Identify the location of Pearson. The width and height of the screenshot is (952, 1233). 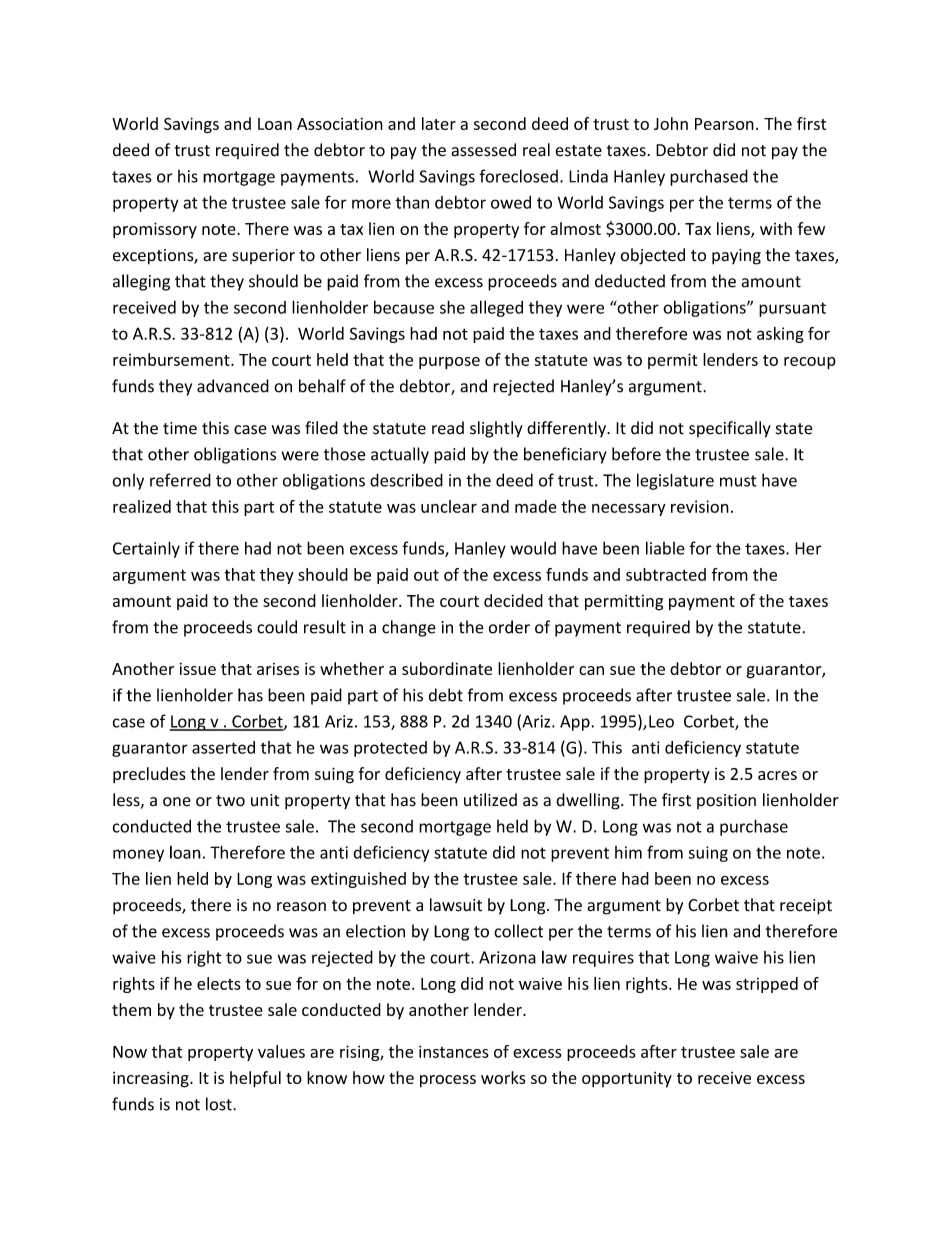
(724, 124).
